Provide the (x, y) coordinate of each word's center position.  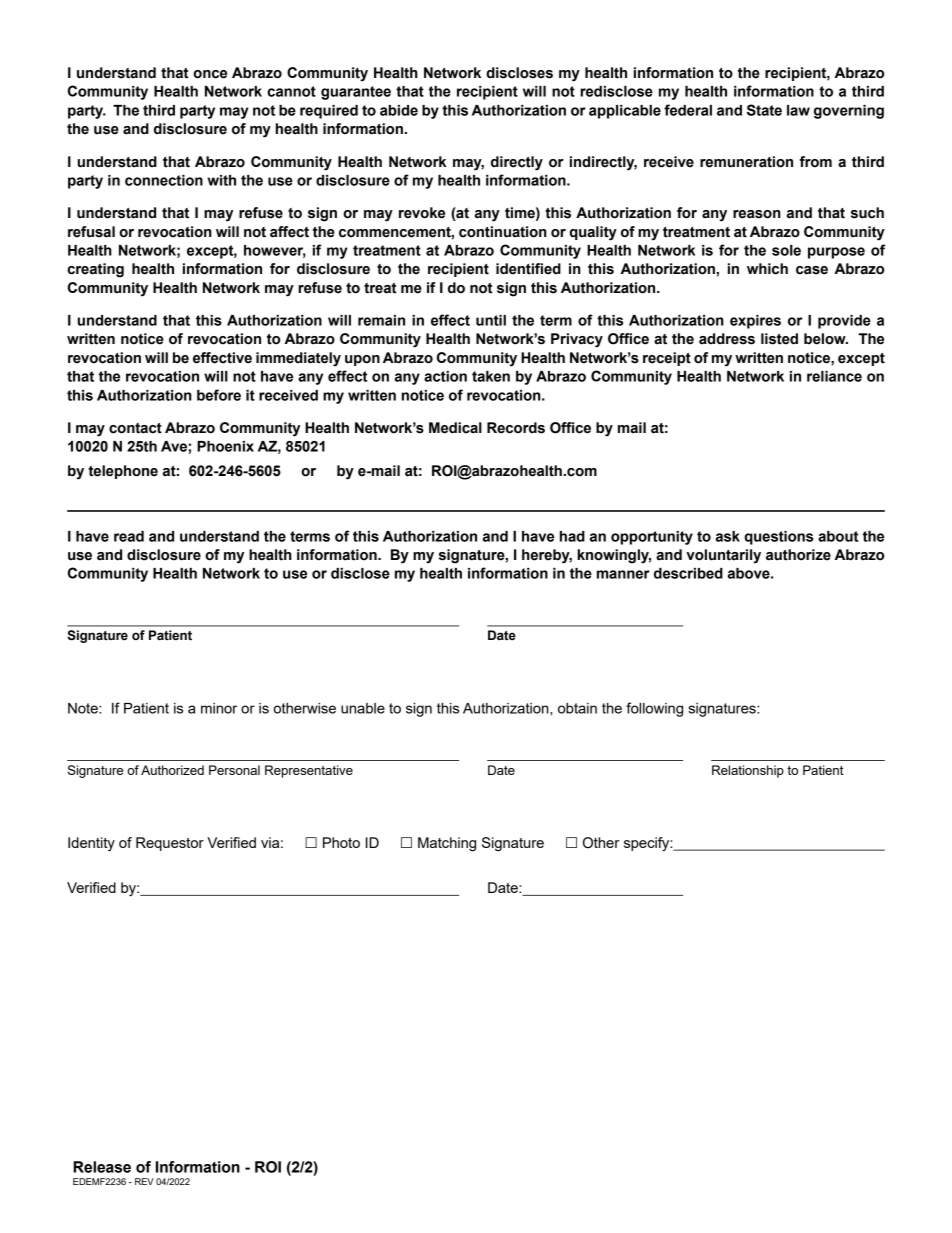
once (210, 74)
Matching (447, 844)
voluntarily (723, 556)
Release (102, 1167)
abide (399, 110)
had (572, 536)
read (129, 536)
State (764, 110)
